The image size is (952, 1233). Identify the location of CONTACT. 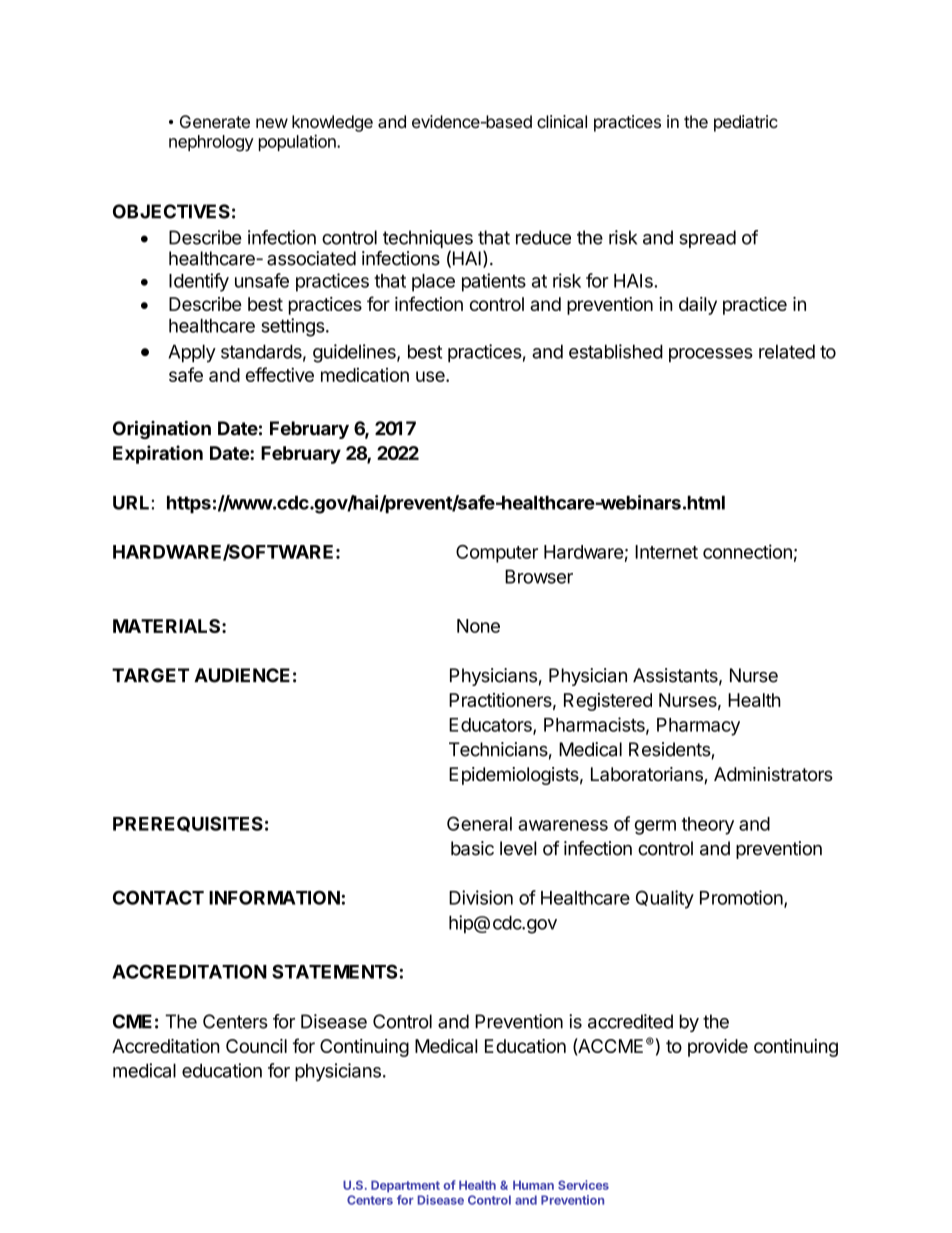
(158, 897).
